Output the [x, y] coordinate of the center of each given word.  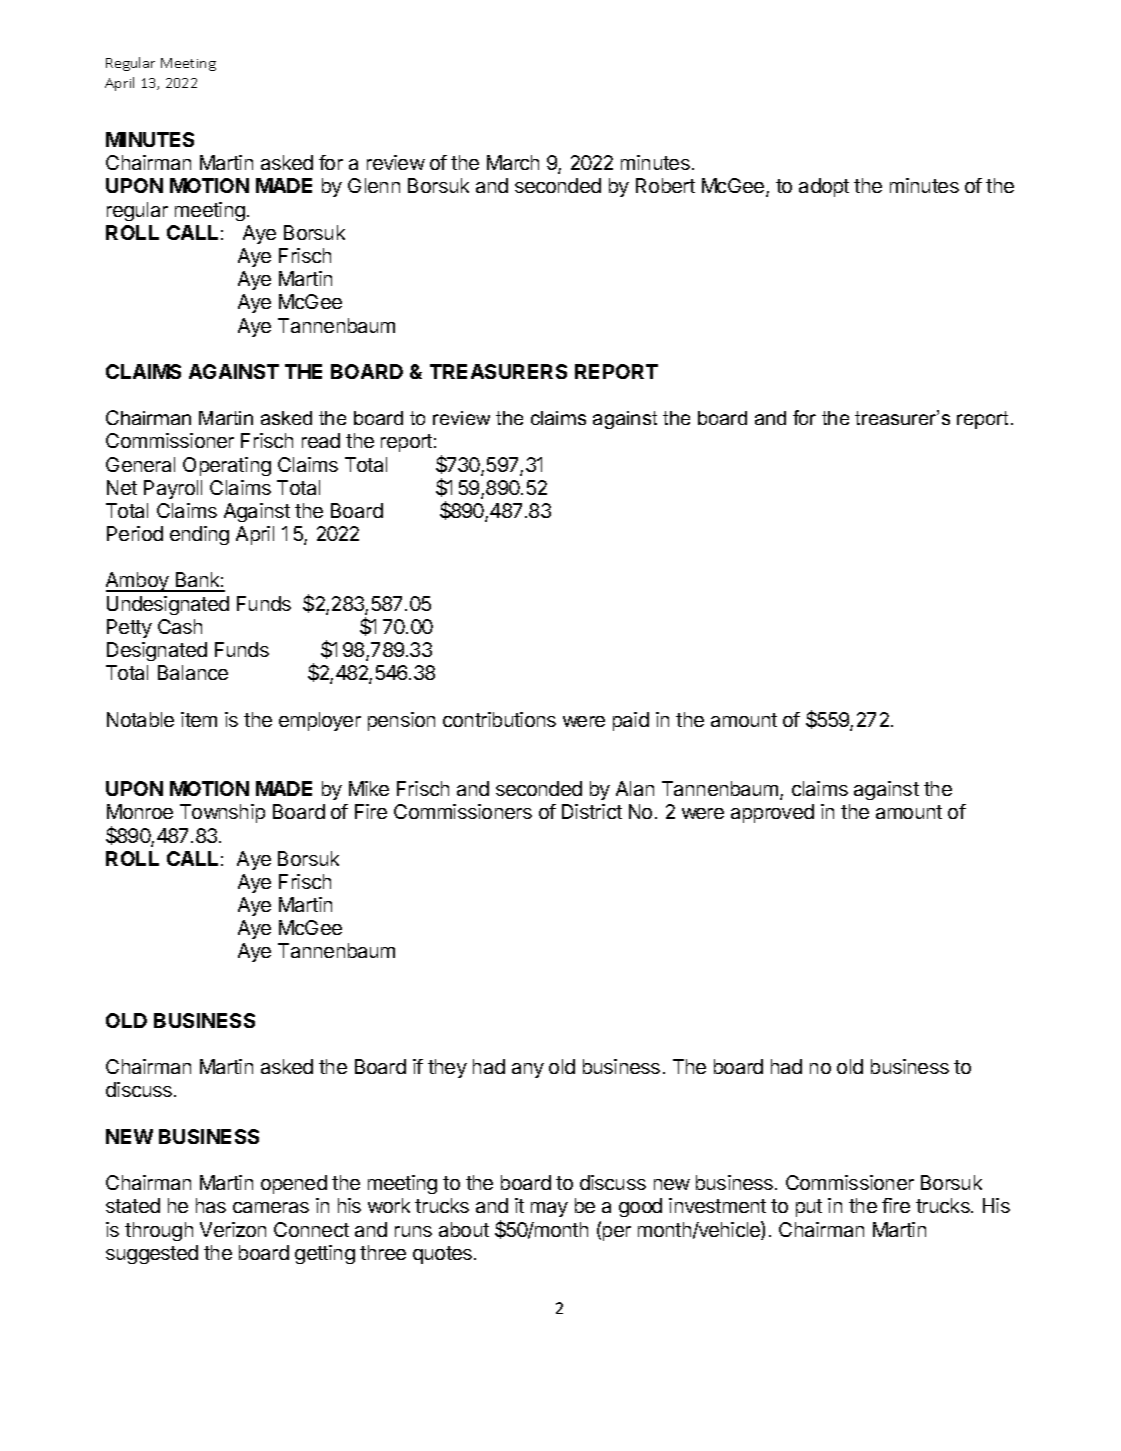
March [513, 162]
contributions [499, 719]
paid [631, 721]
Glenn [374, 185]
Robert [665, 185]
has [211, 1205]
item [199, 719]
